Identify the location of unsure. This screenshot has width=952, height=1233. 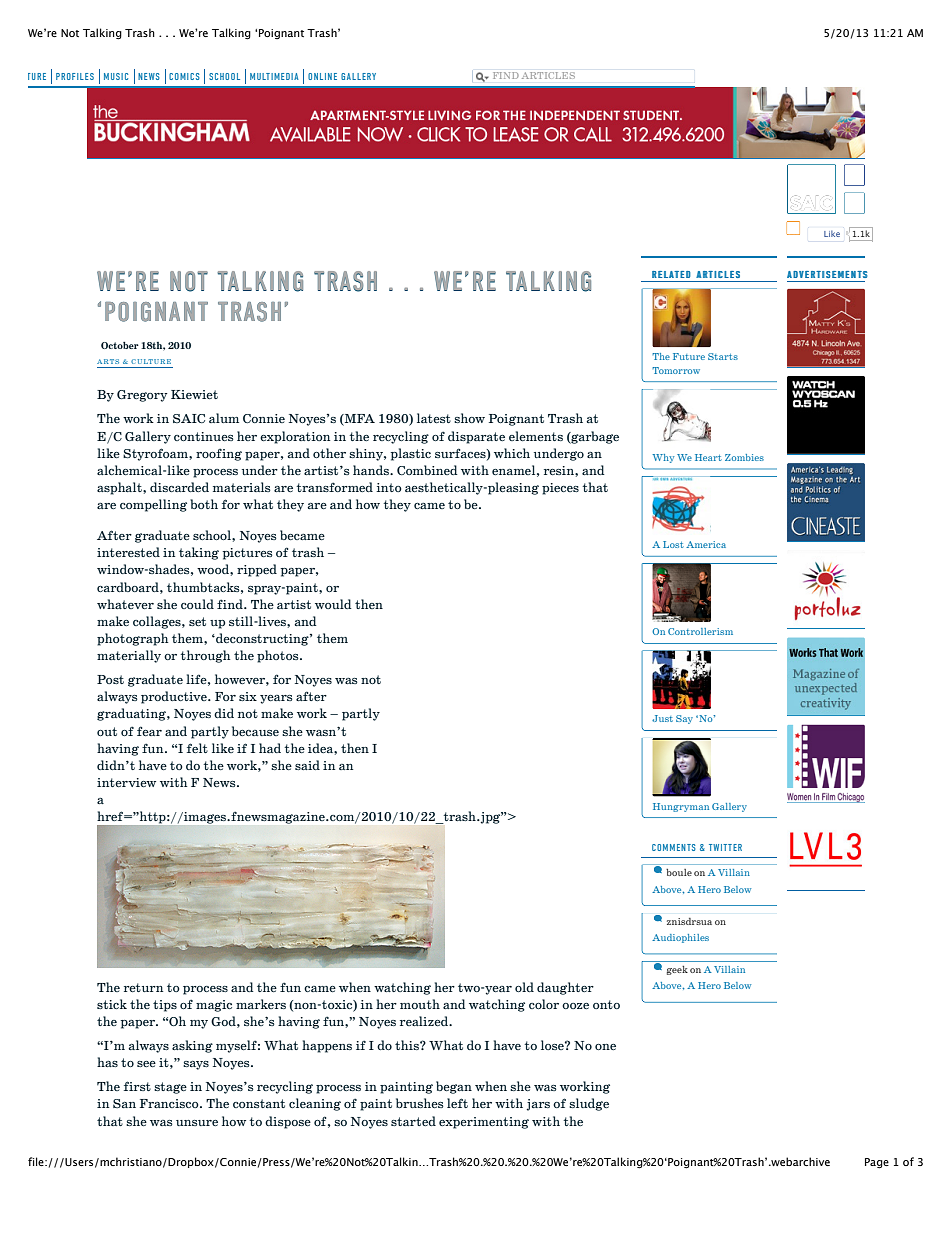
(197, 1123).
